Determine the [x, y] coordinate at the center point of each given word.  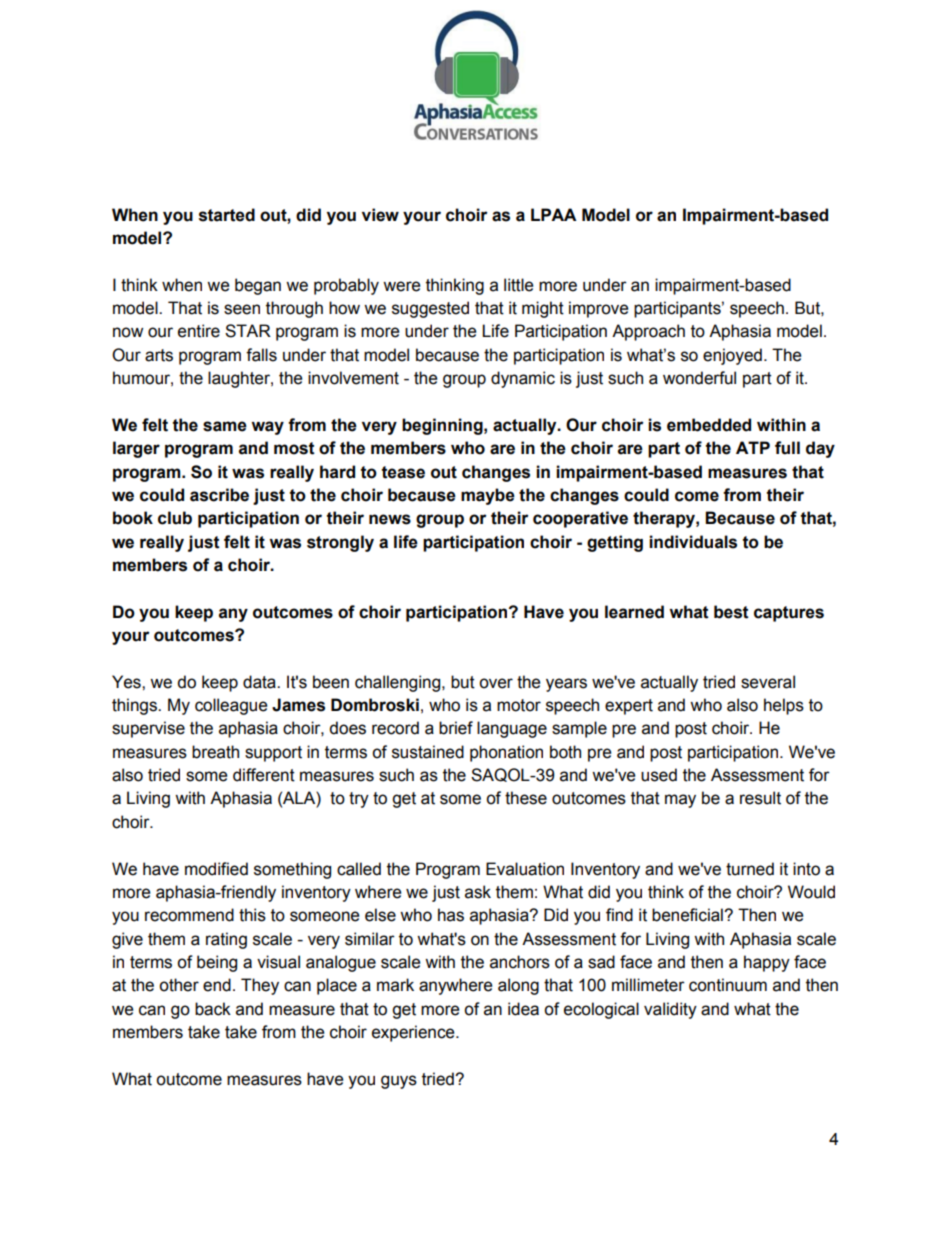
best [731, 612]
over [496, 683]
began [258, 286]
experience [414, 1033]
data [260, 682]
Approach [648, 332]
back [213, 1009]
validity [670, 1010]
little [518, 285]
